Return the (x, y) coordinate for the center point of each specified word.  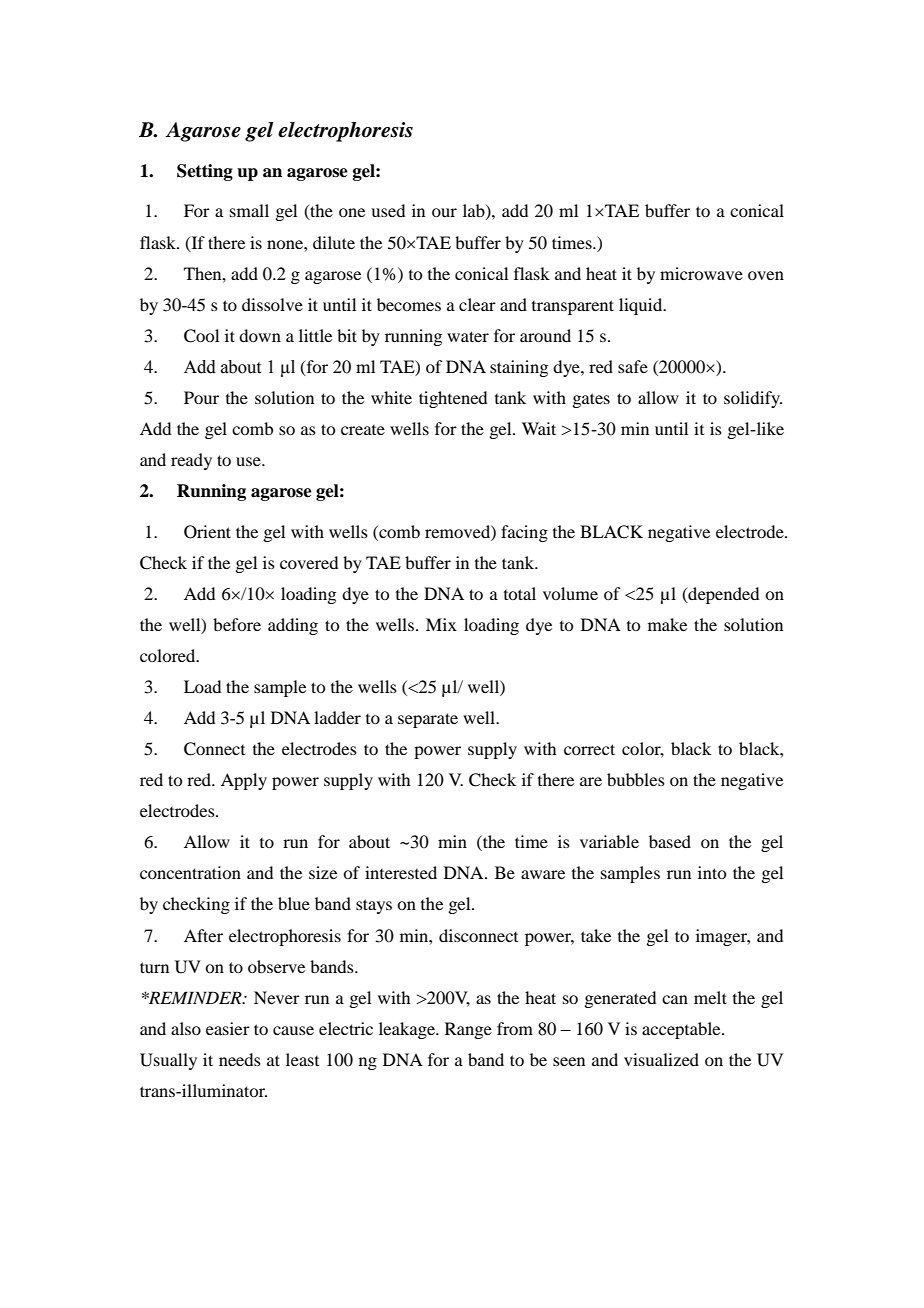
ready (191, 461)
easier (228, 1028)
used (388, 210)
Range (468, 1030)
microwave (701, 273)
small (249, 210)
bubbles (636, 779)
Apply (244, 781)
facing (524, 533)
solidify (753, 399)
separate (428, 720)
